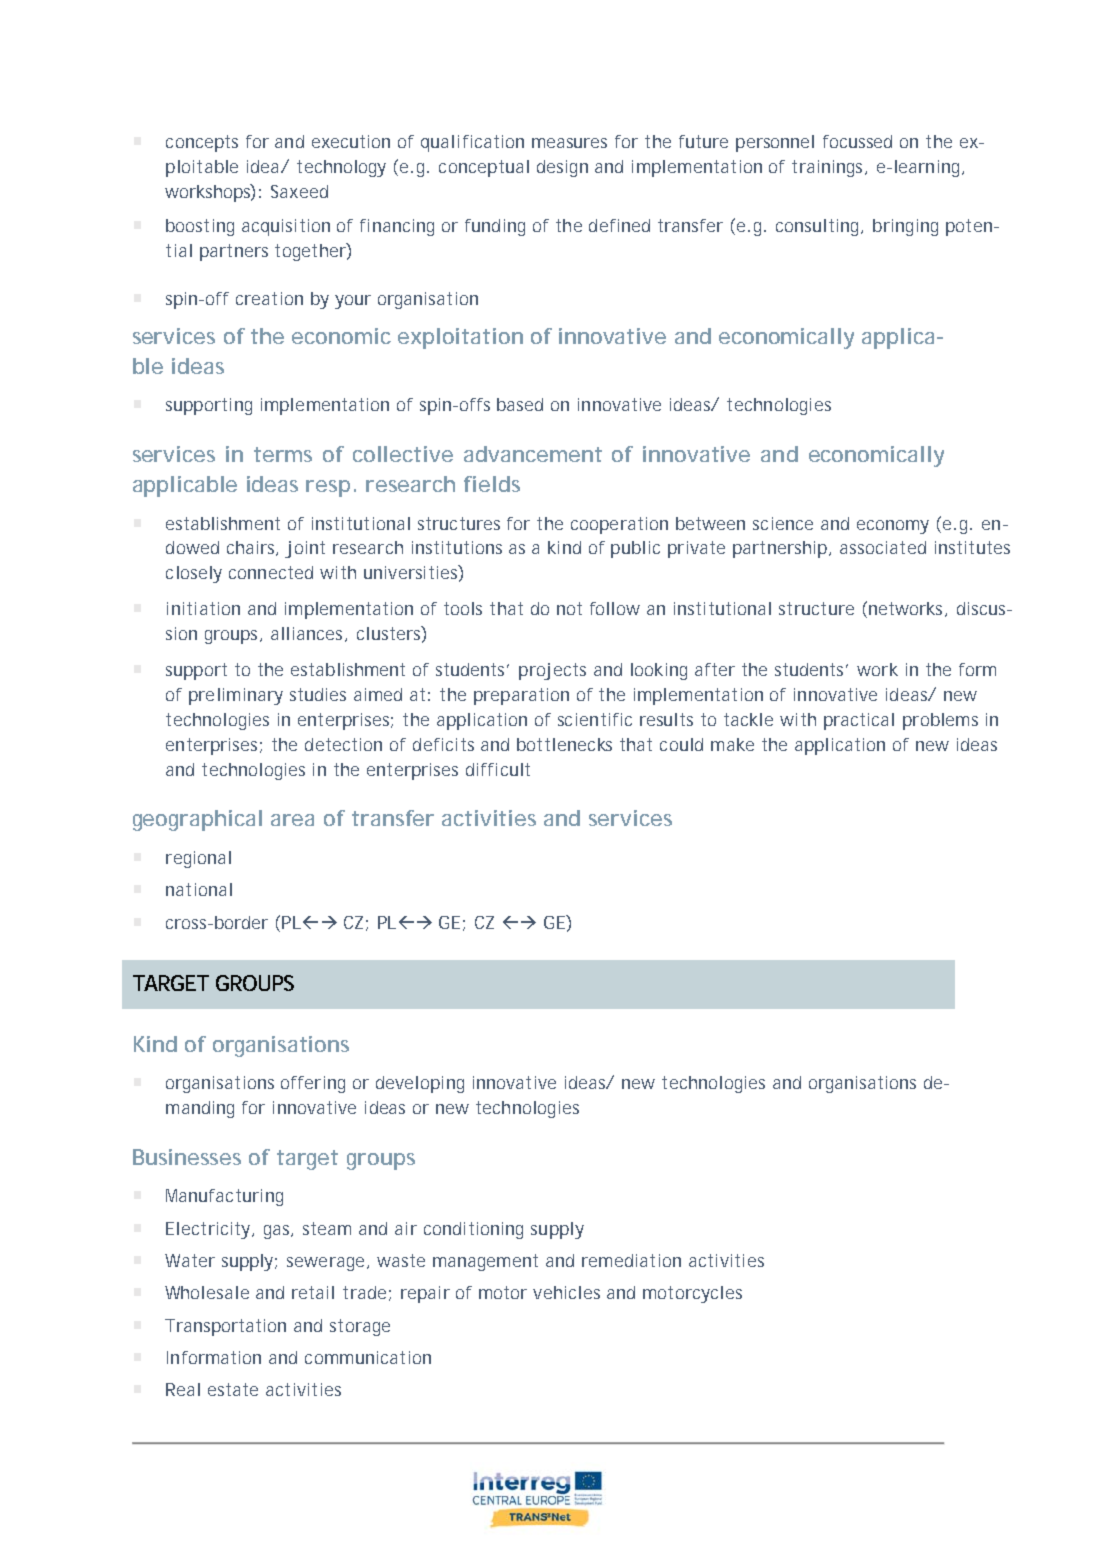 The image size is (1108, 1568). Describe the element at coordinates (562, 168) in the screenshot. I see `design` at that location.
